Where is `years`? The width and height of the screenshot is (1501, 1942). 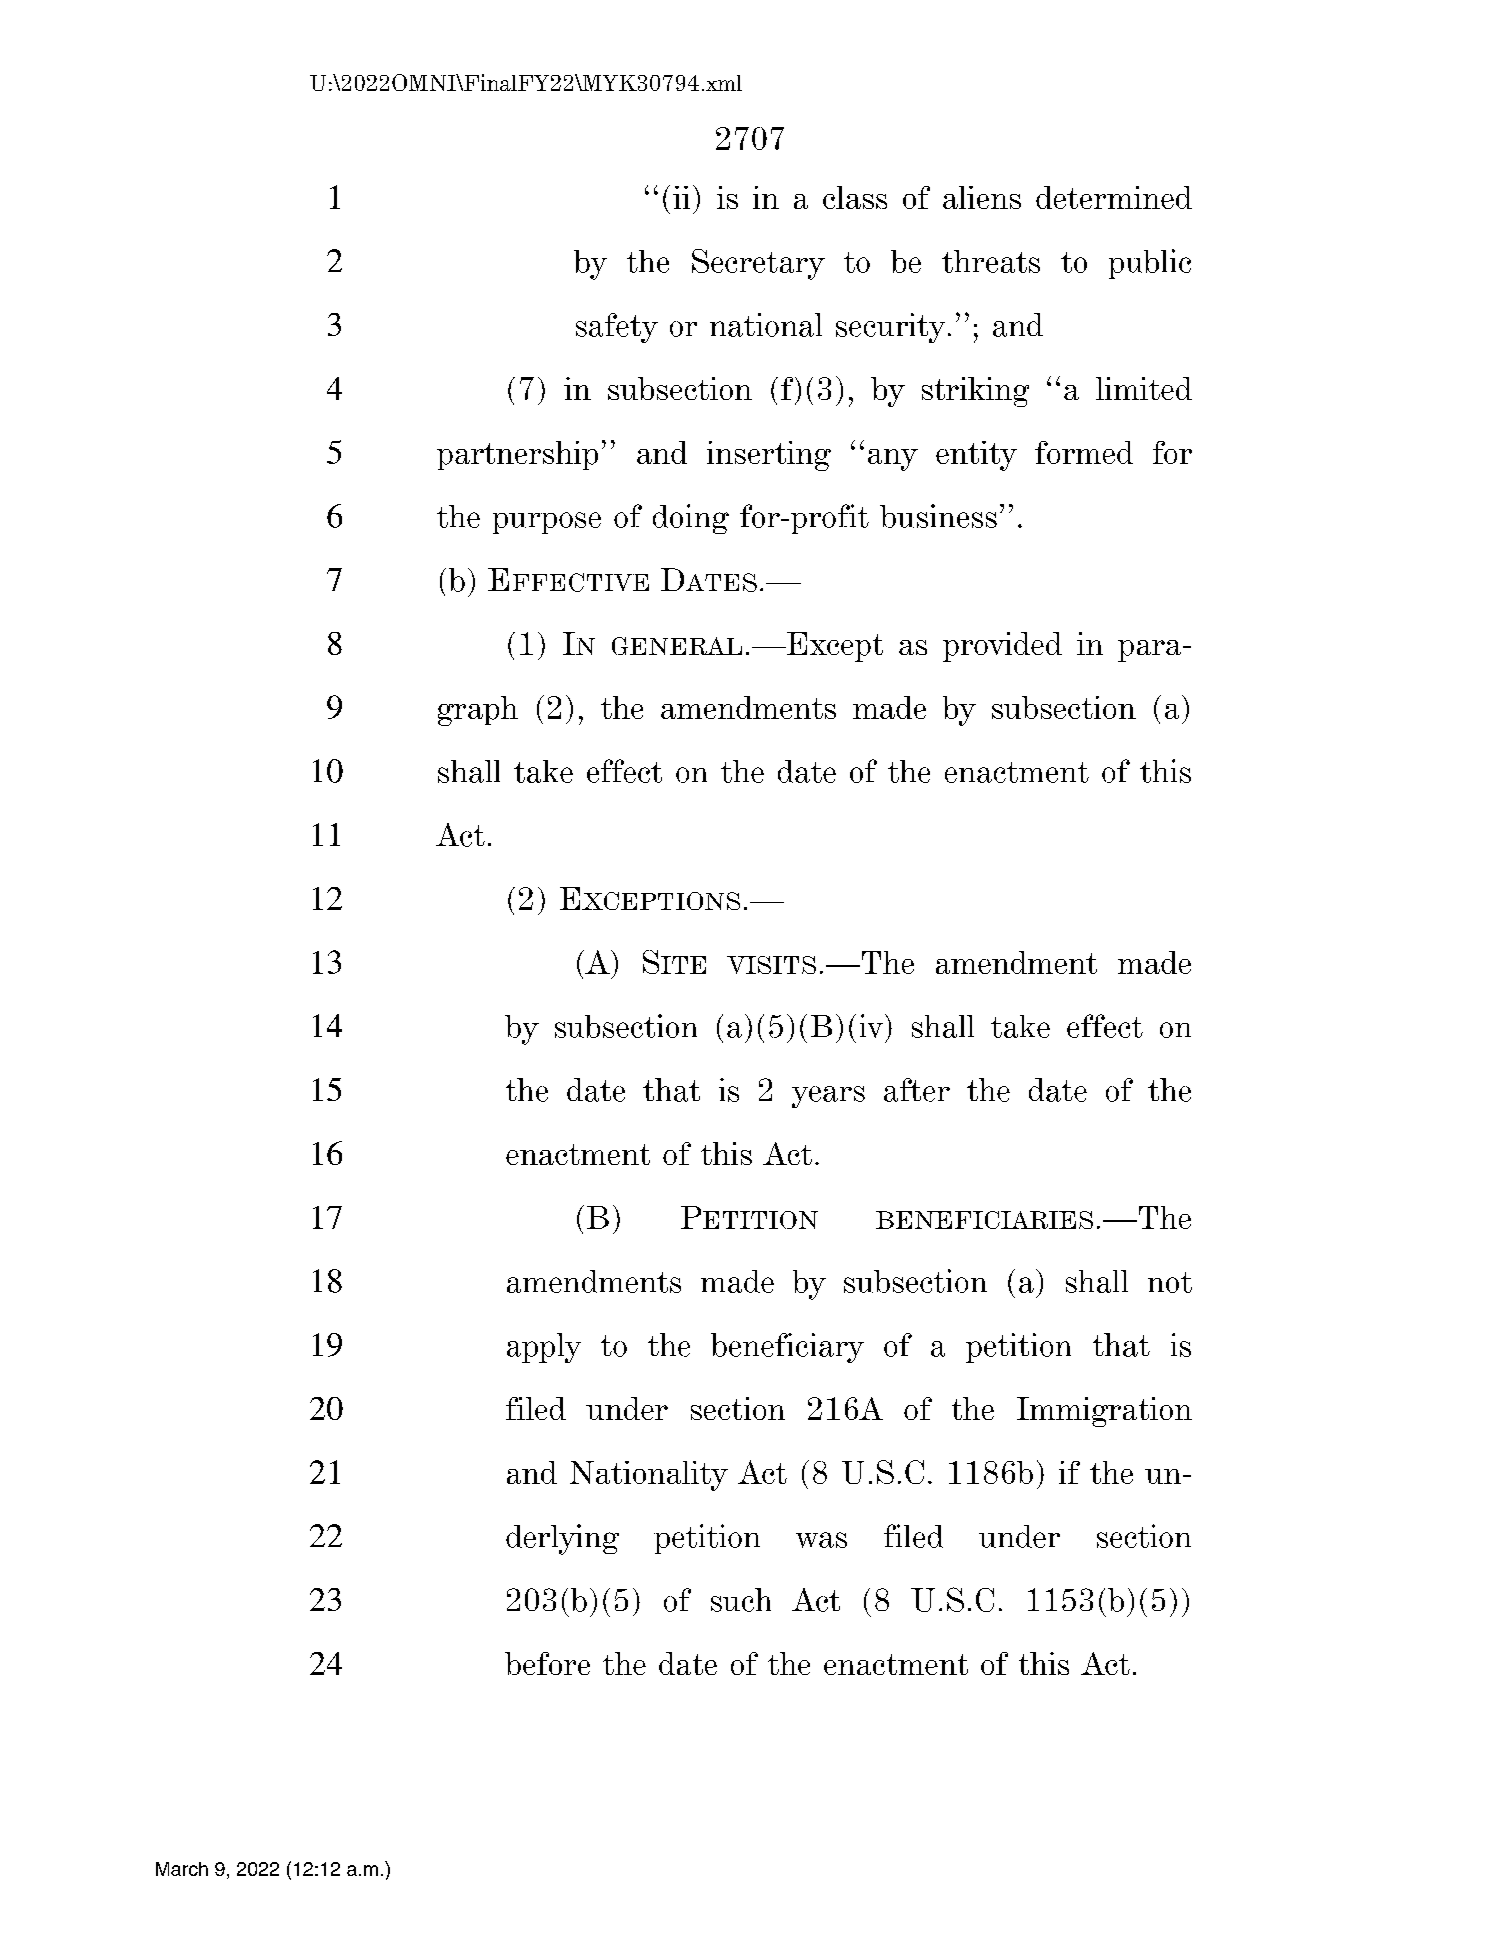 years is located at coordinates (828, 1097).
